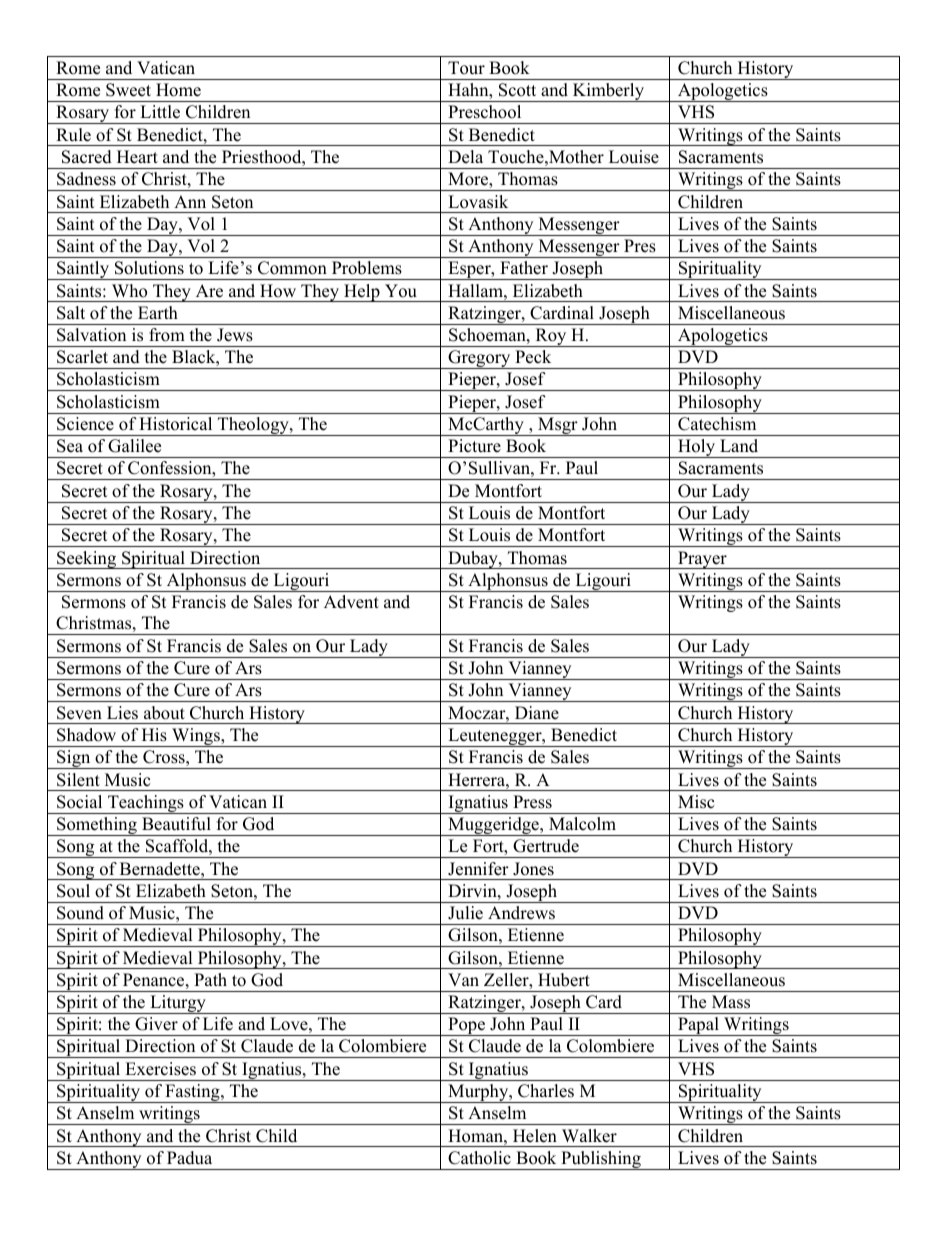 The image size is (952, 1233). What do you see at coordinates (466, 68) in the screenshot?
I see `Tour` at bounding box center [466, 68].
